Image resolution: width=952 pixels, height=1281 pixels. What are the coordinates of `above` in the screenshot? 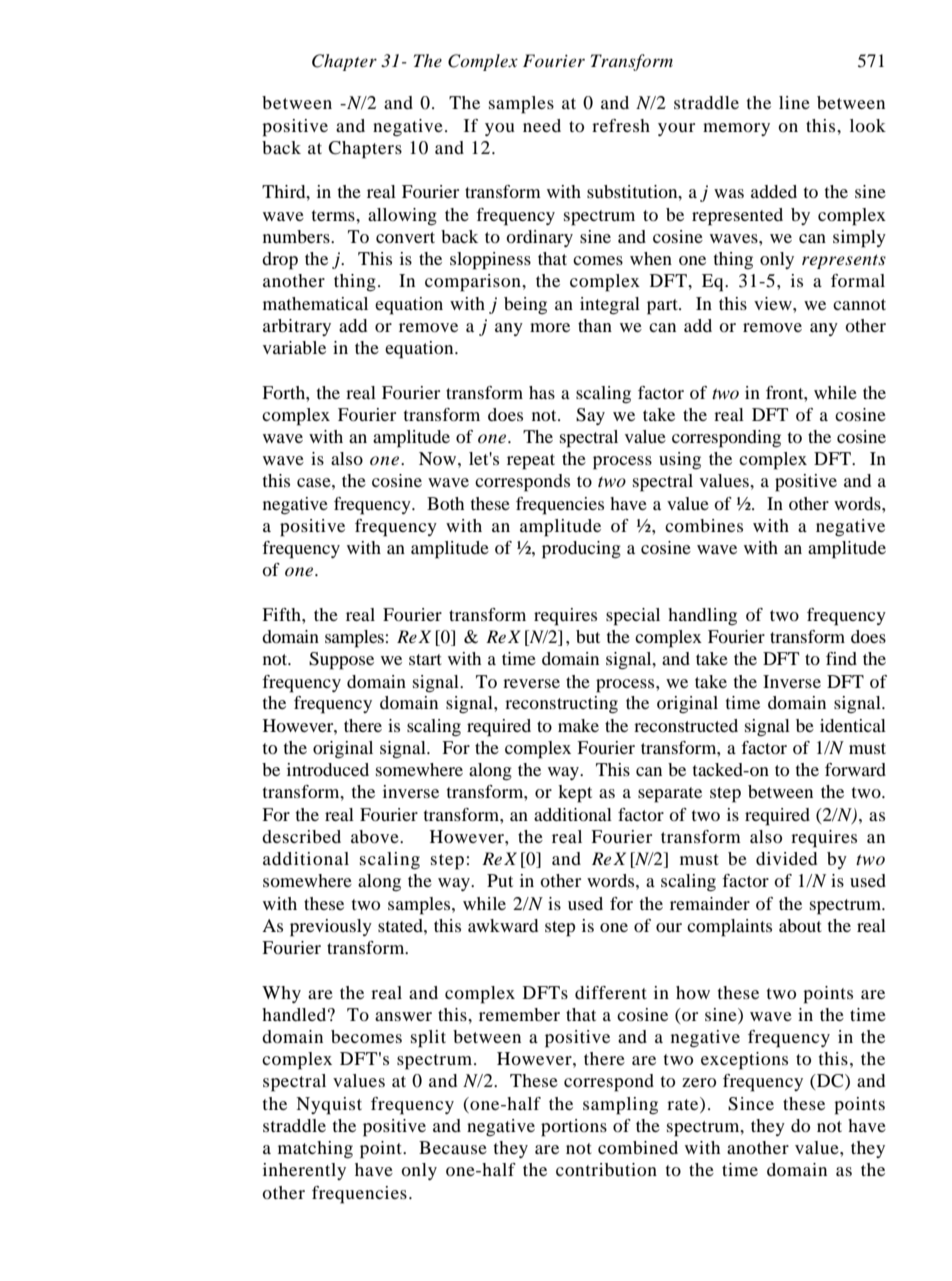 It's located at (376, 836).
